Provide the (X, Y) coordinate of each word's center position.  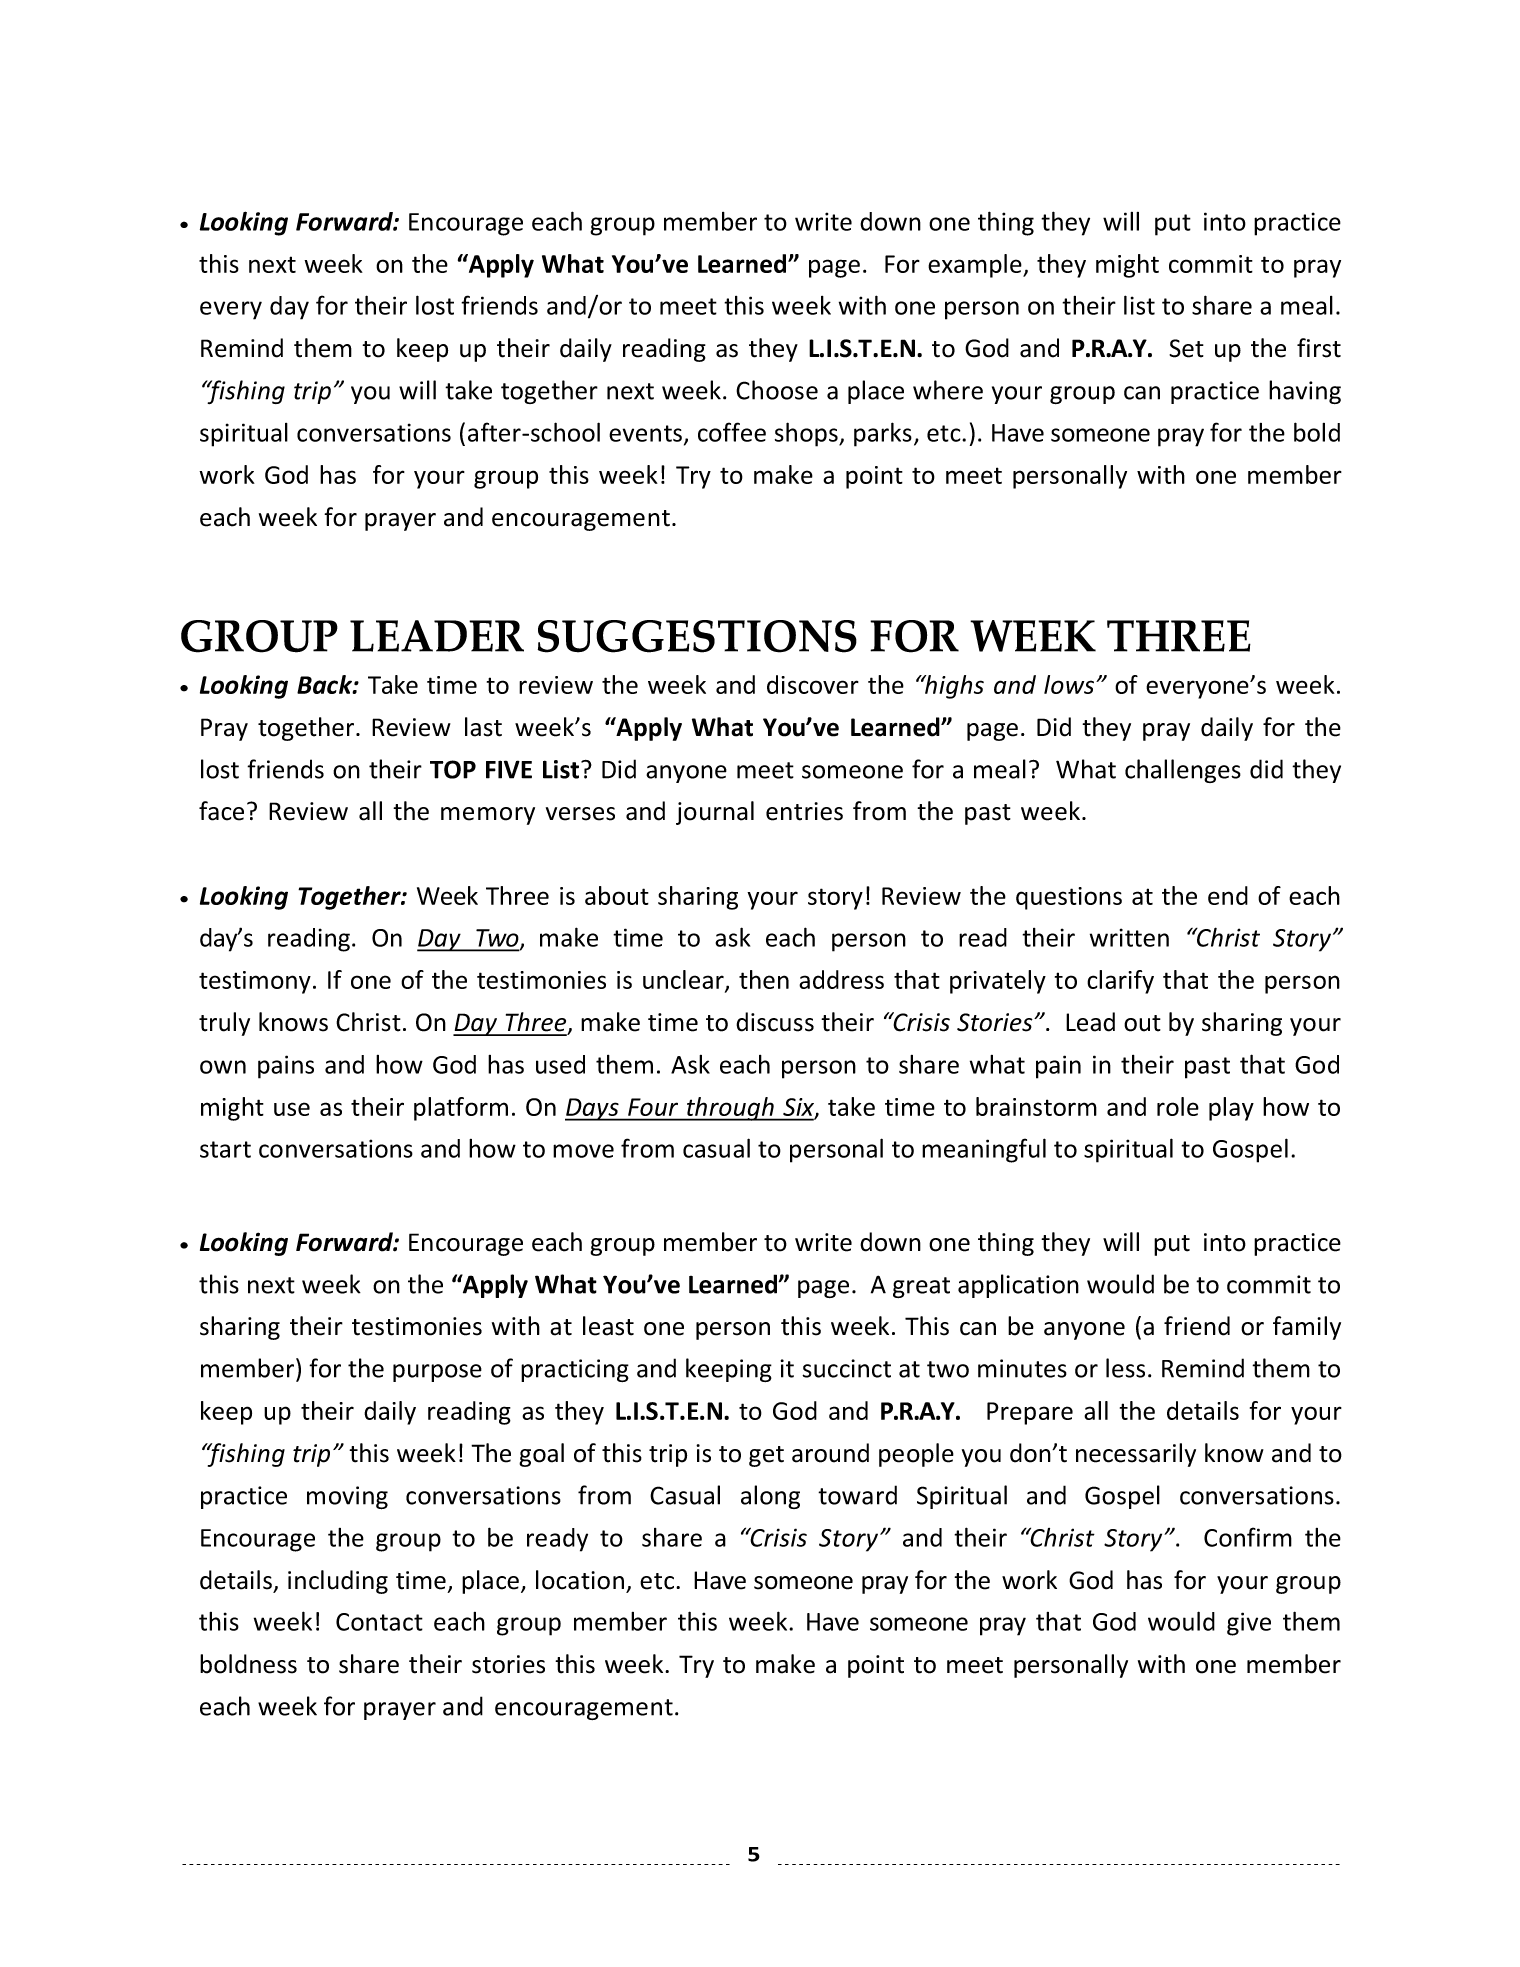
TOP (453, 769)
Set (1186, 348)
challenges (1183, 771)
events (647, 434)
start (225, 1149)
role (1178, 1106)
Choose (777, 390)
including (338, 1582)
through (730, 1109)
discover (813, 684)
